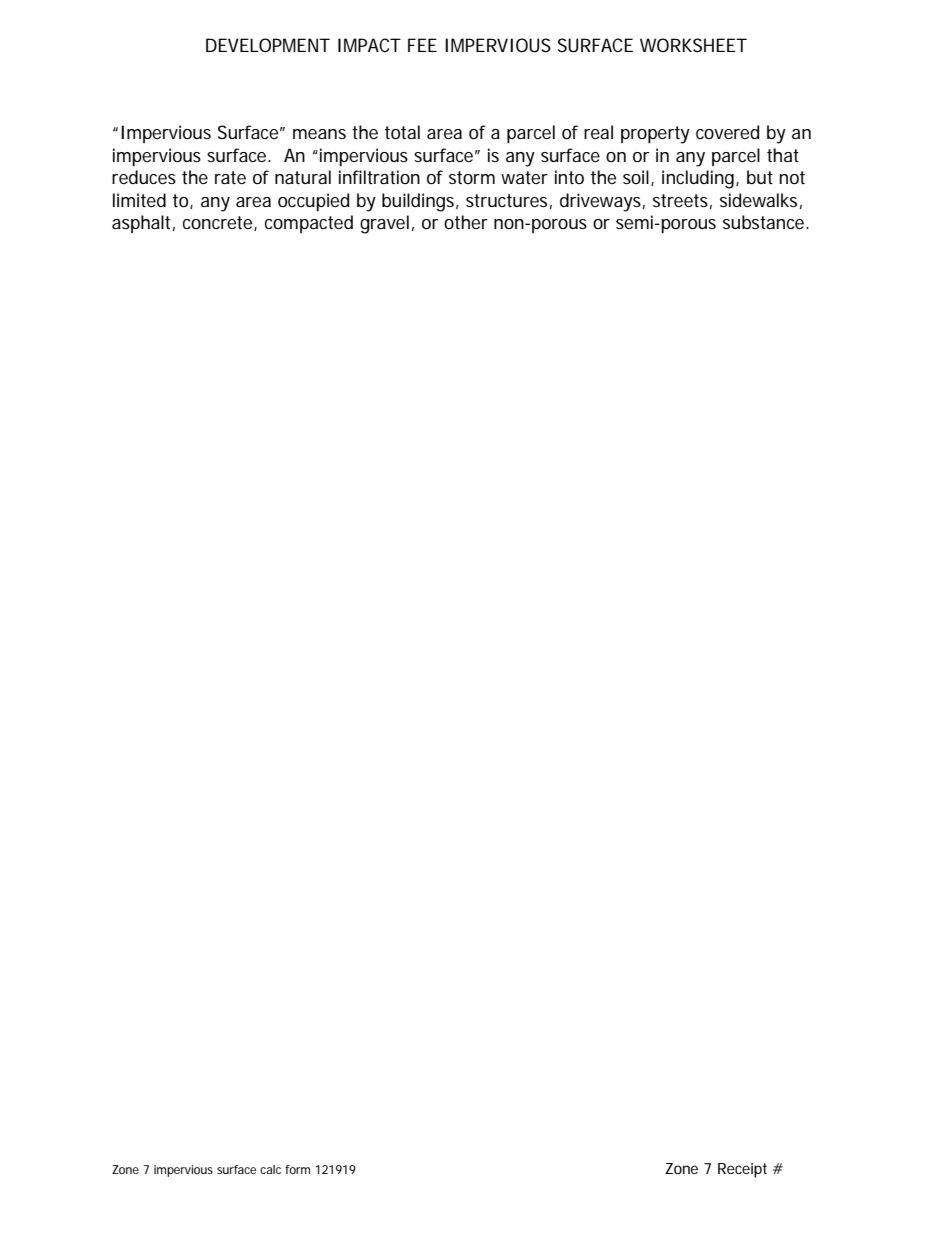 This screenshot has width=952, height=1233. Describe the element at coordinates (693, 45) in the screenshot. I see `WORKSHEET` at that location.
